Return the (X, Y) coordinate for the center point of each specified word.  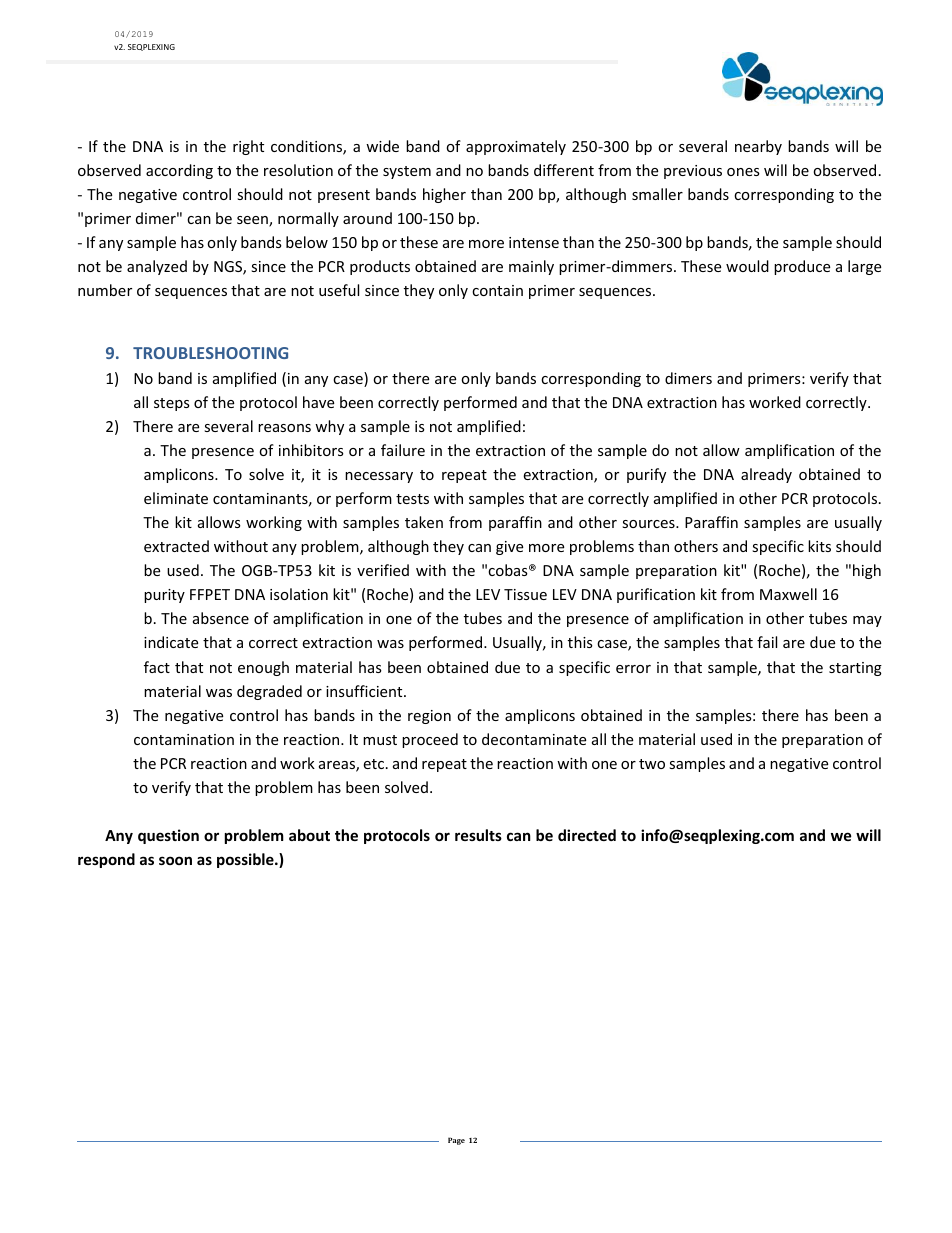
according (179, 171)
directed (587, 835)
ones (743, 172)
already (766, 475)
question (168, 836)
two (652, 764)
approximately (516, 147)
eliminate (176, 498)
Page (456, 1141)
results (478, 835)
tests (412, 499)
